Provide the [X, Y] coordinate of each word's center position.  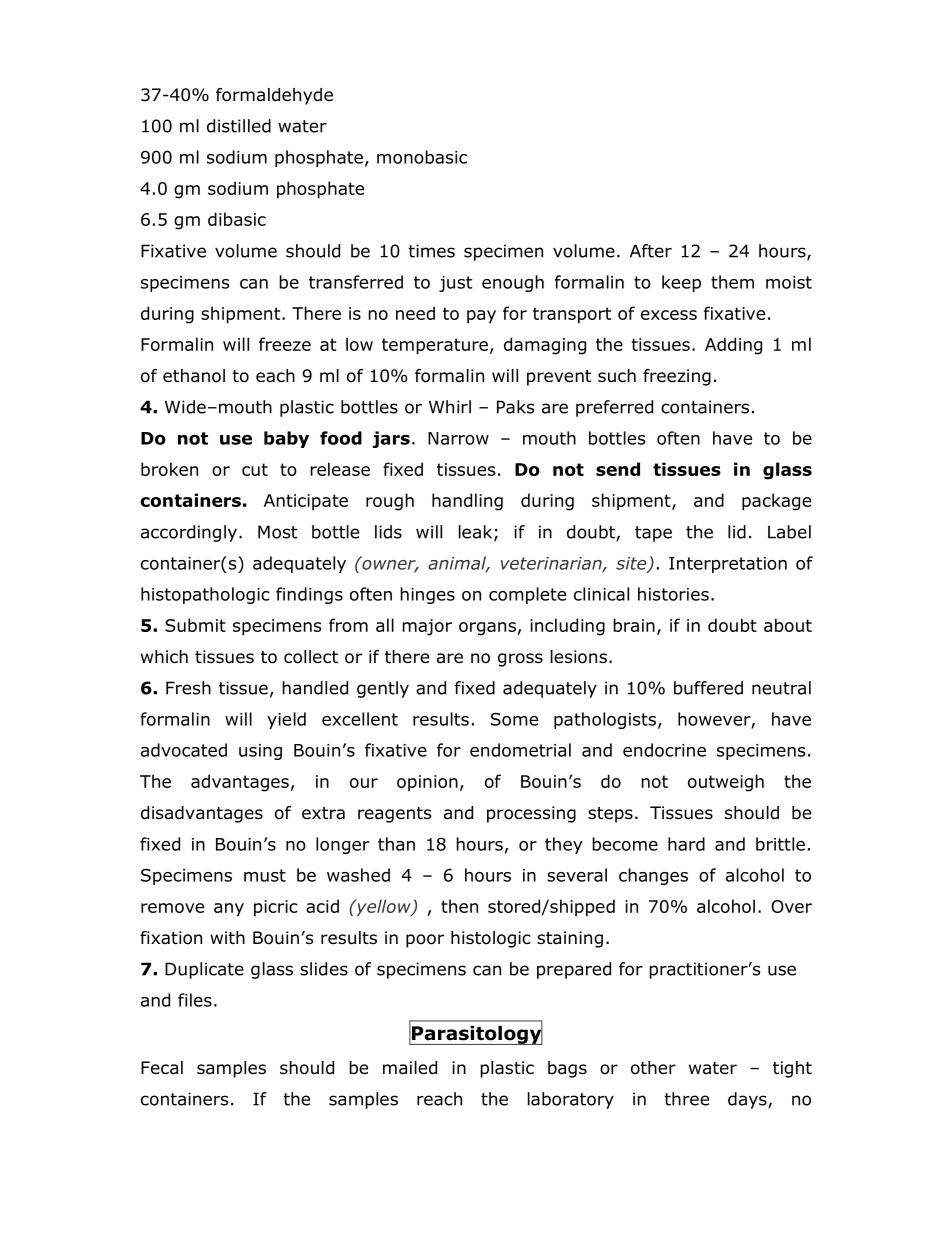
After [651, 251]
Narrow [458, 438]
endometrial [520, 750]
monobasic [422, 157]
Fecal [162, 1068]
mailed [410, 1068]
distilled [239, 126]
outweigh [726, 783]
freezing [677, 377]
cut [255, 469]
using [260, 752]
